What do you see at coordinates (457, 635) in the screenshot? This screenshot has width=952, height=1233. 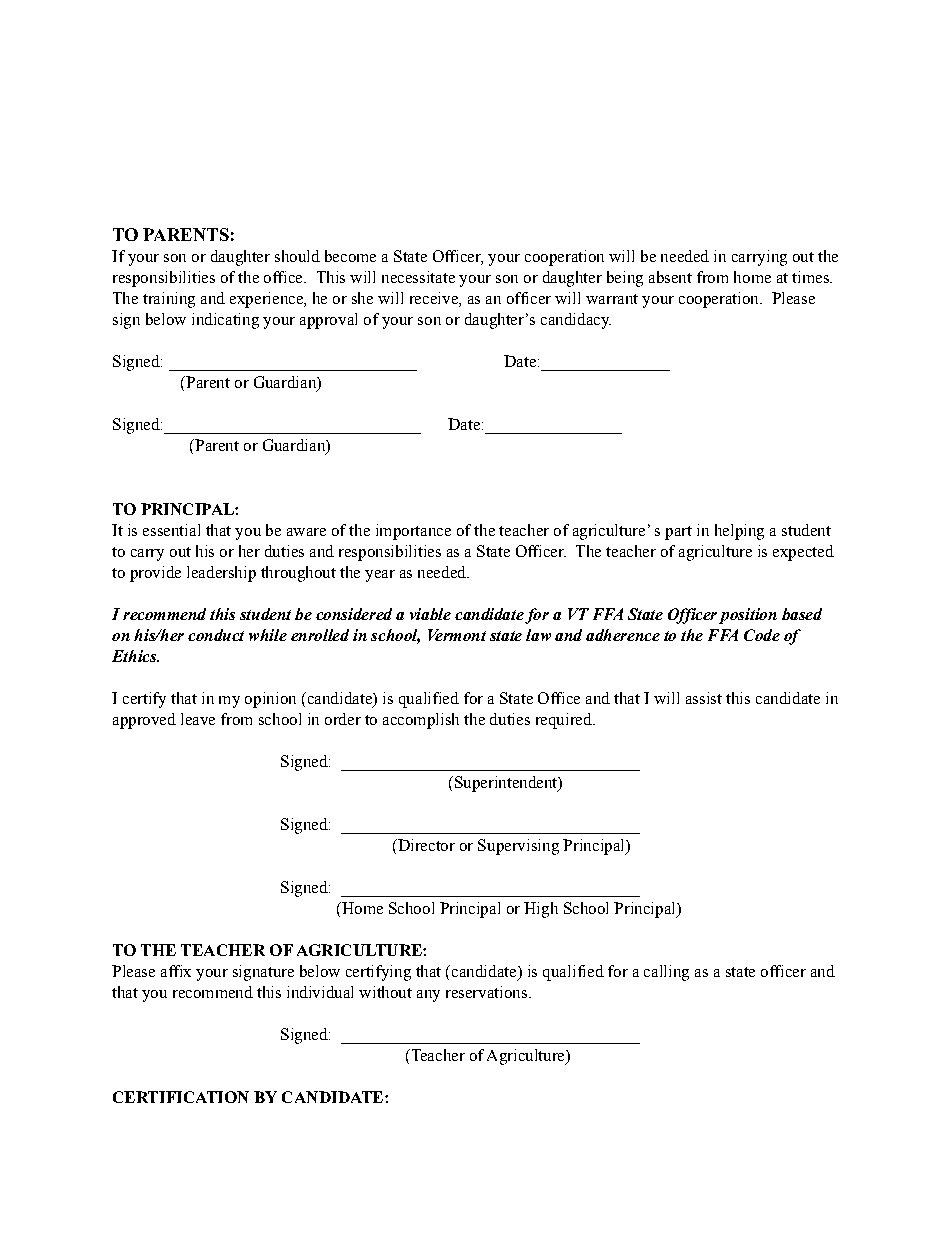 I see `Vermont` at bounding box center [457, 635].
